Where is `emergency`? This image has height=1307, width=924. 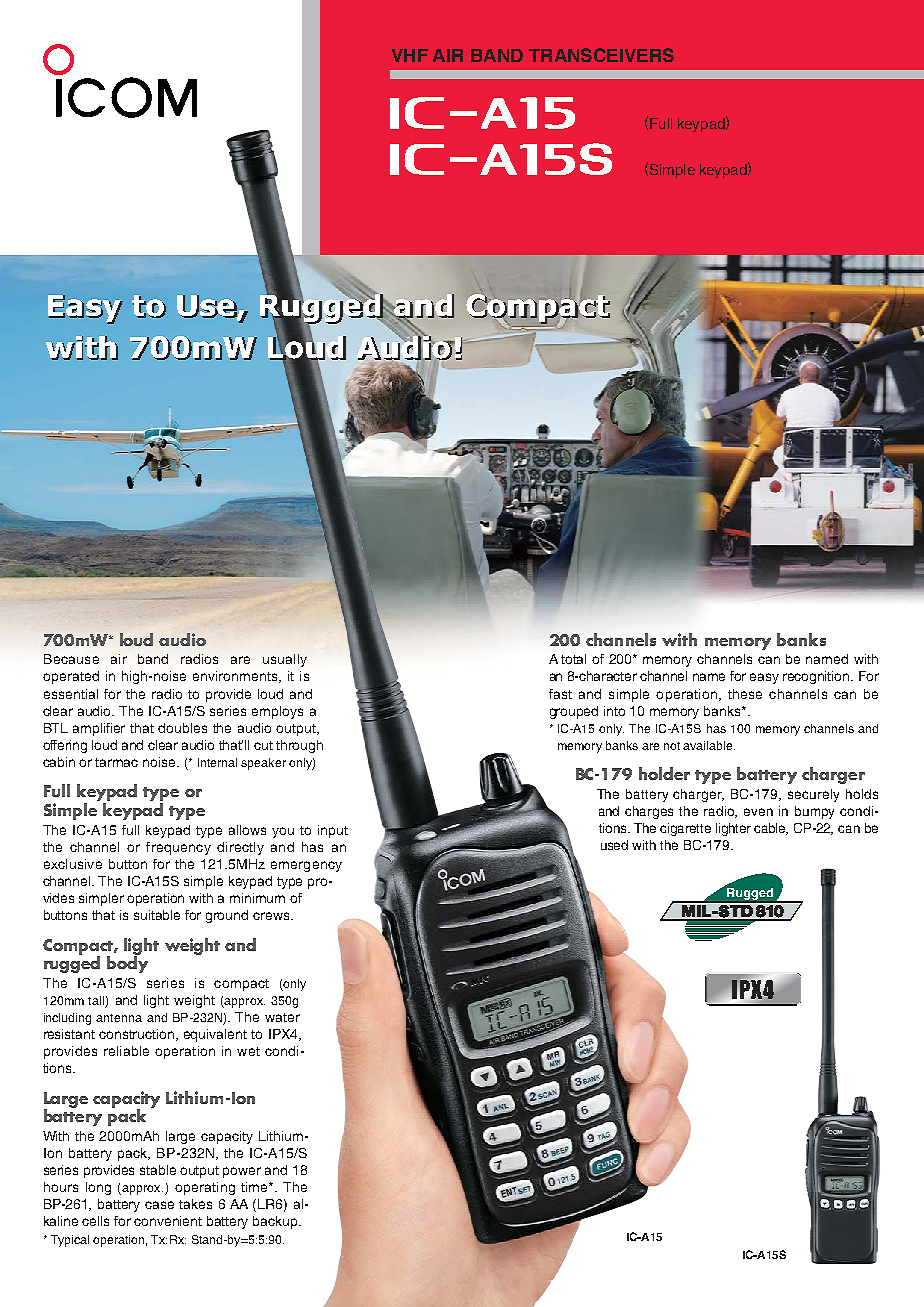 emergency is located at coordinates (306, 866).
